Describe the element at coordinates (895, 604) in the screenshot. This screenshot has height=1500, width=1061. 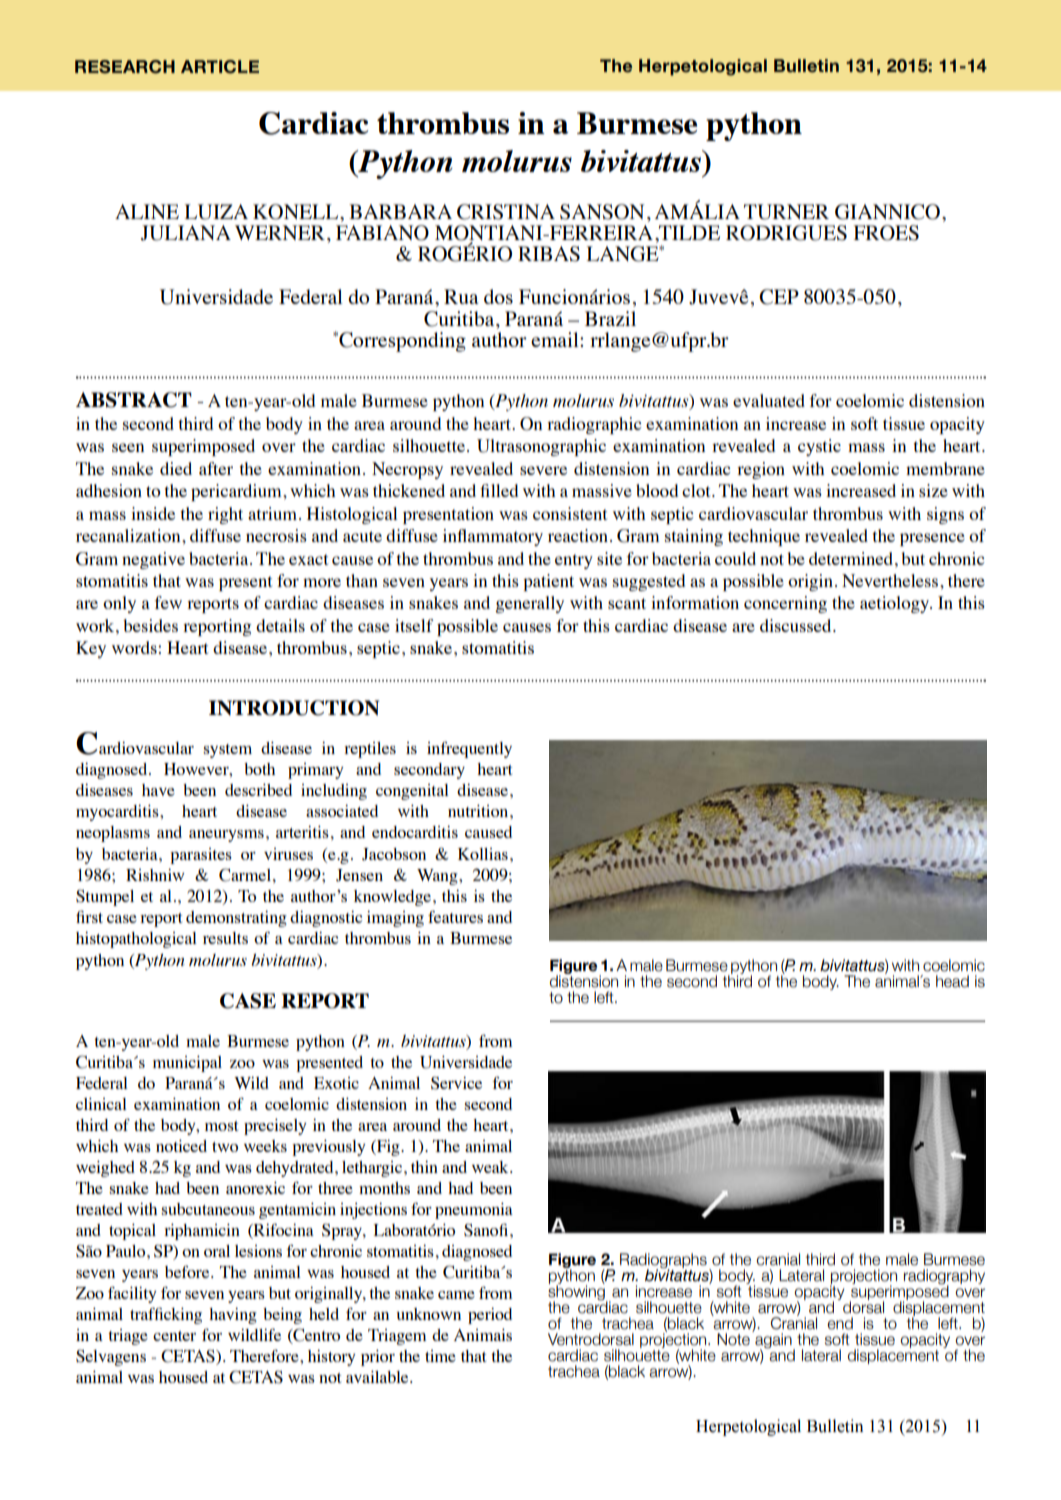
I see `aetiology` at that location.
